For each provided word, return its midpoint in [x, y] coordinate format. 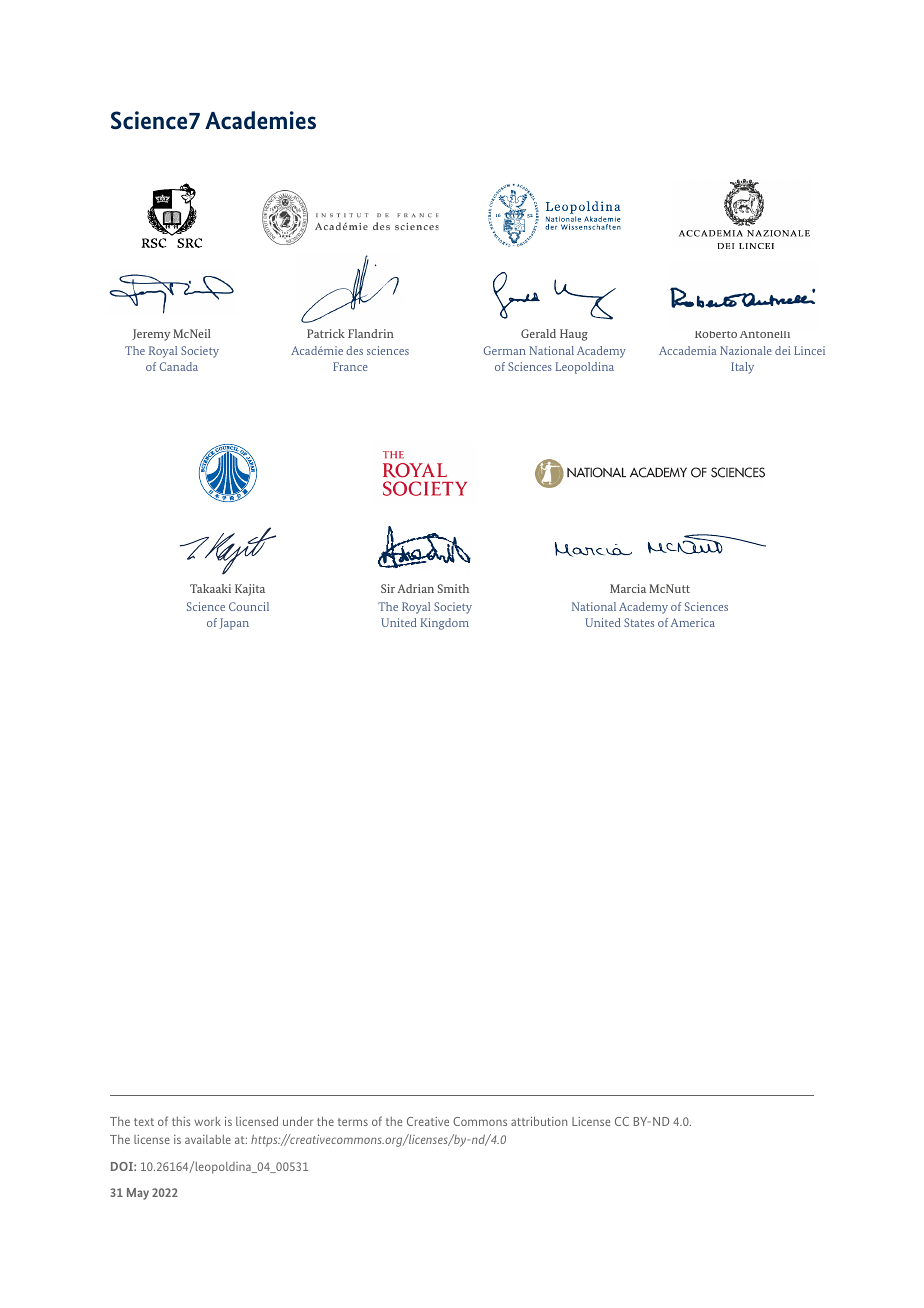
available [208, 1139]
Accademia [688, 350]
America [693, 622]
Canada [179, 366]
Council [249, 606]
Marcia [628, 588]
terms [353, 1122]
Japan [234, 624]
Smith [453, 588]
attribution [539, 1121]
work [207, 1121]
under [298, 1121]
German [505, 350]
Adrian [415, 588]
